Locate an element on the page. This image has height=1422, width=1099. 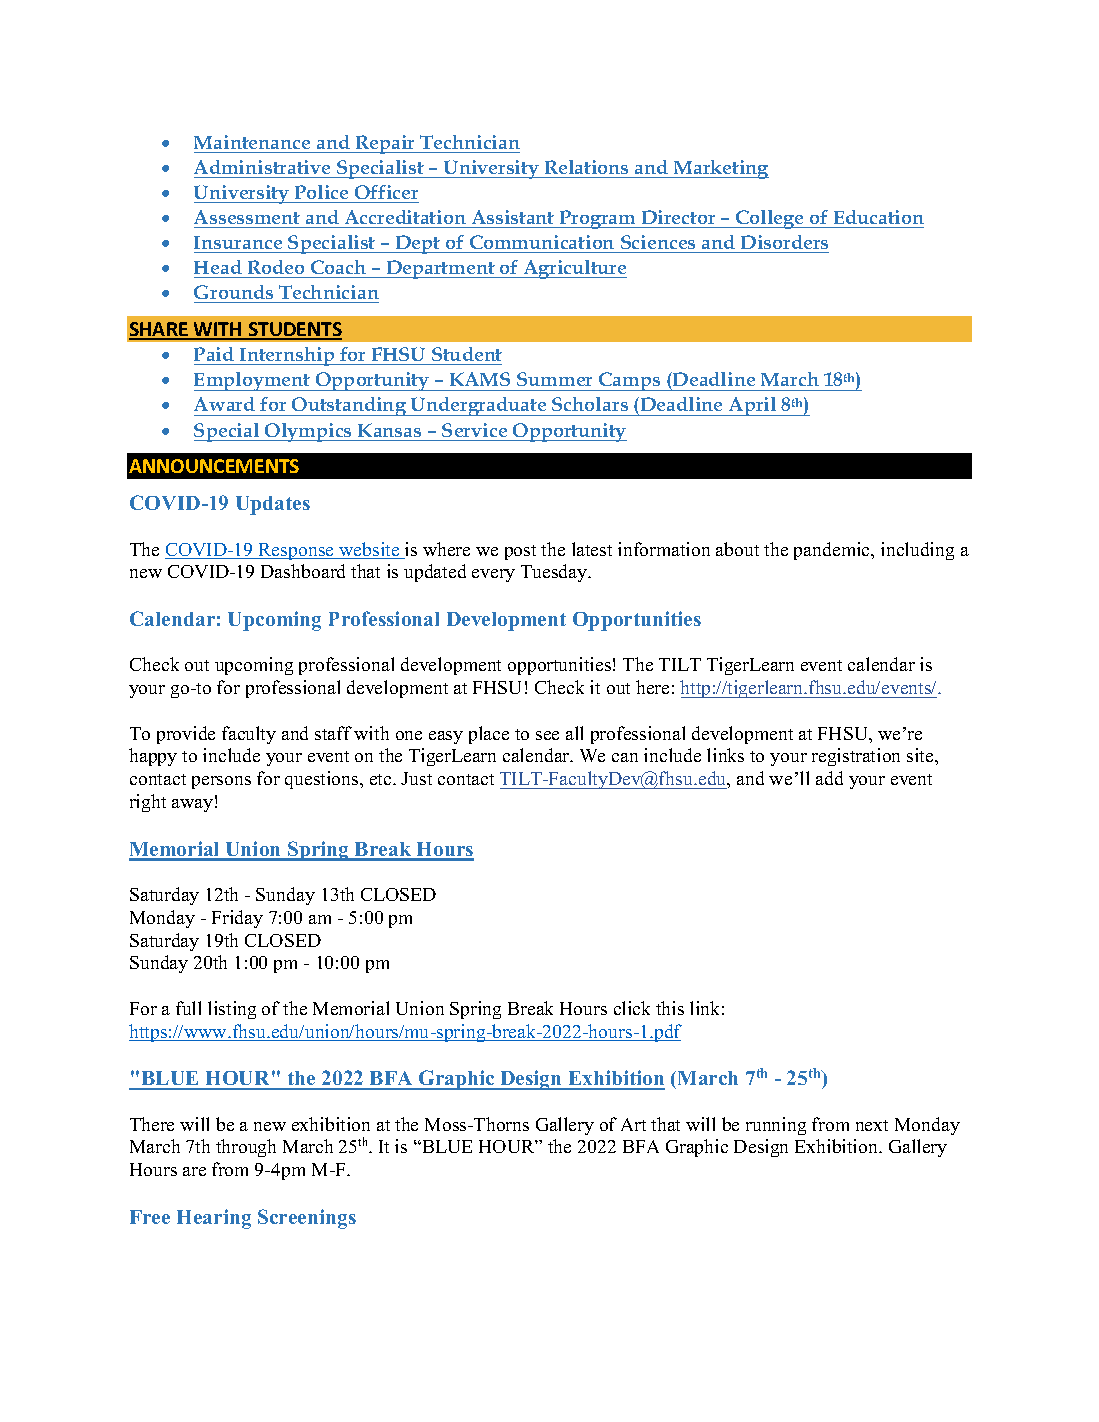
Relations is located at coordinates (586, 167).
